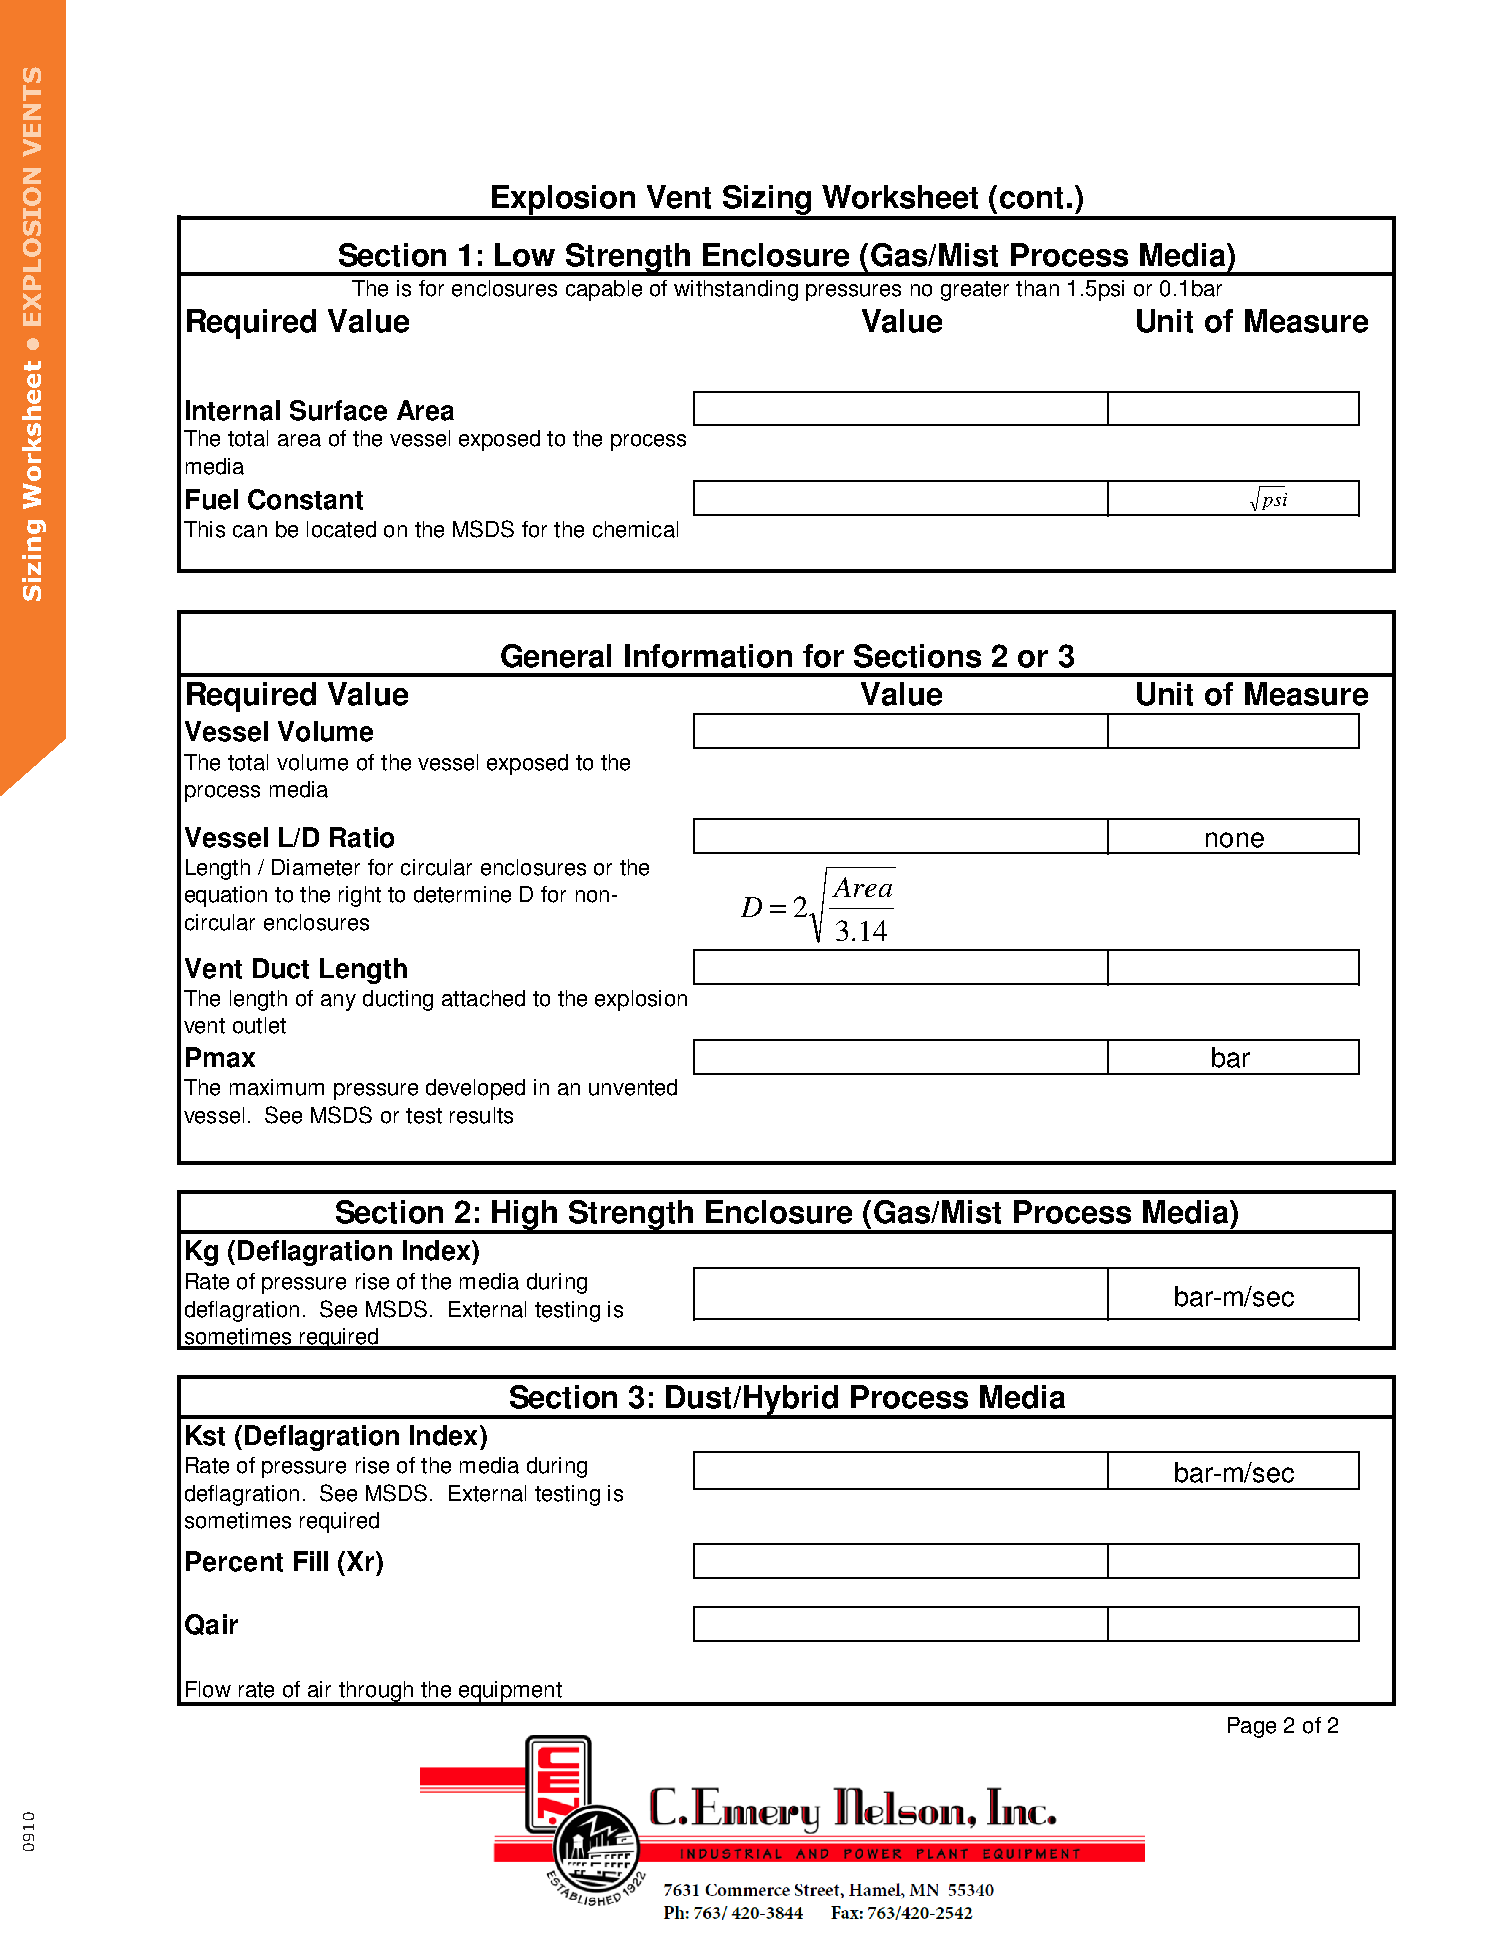 The width and height of the screenshot is (1499, 1940). What do you see at coordinates (338, 410) in the screenshot?
I see `Surface` at bounding box center [338, 410].
